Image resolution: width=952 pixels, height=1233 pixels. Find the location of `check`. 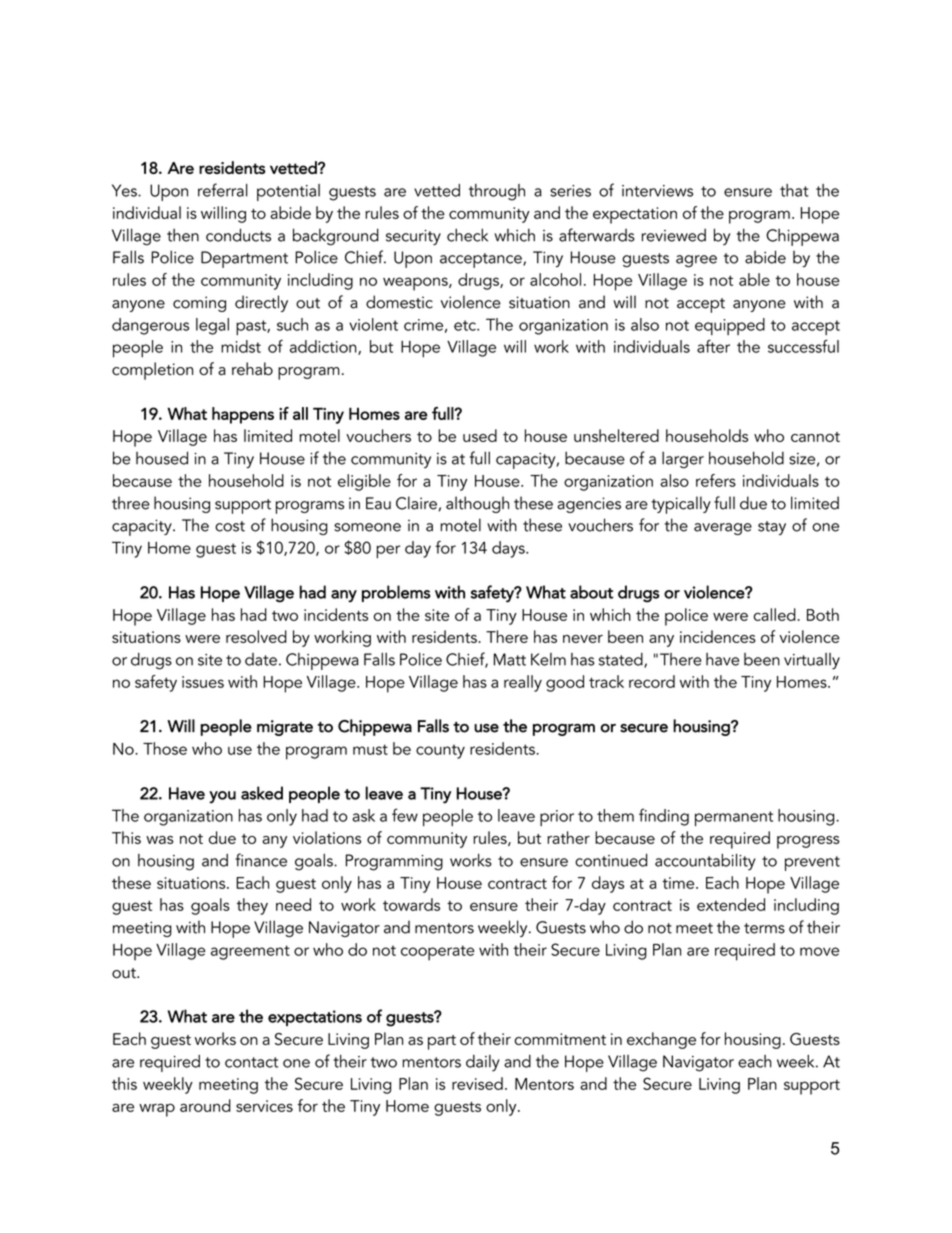

check is located at coordinates (467, 235).
